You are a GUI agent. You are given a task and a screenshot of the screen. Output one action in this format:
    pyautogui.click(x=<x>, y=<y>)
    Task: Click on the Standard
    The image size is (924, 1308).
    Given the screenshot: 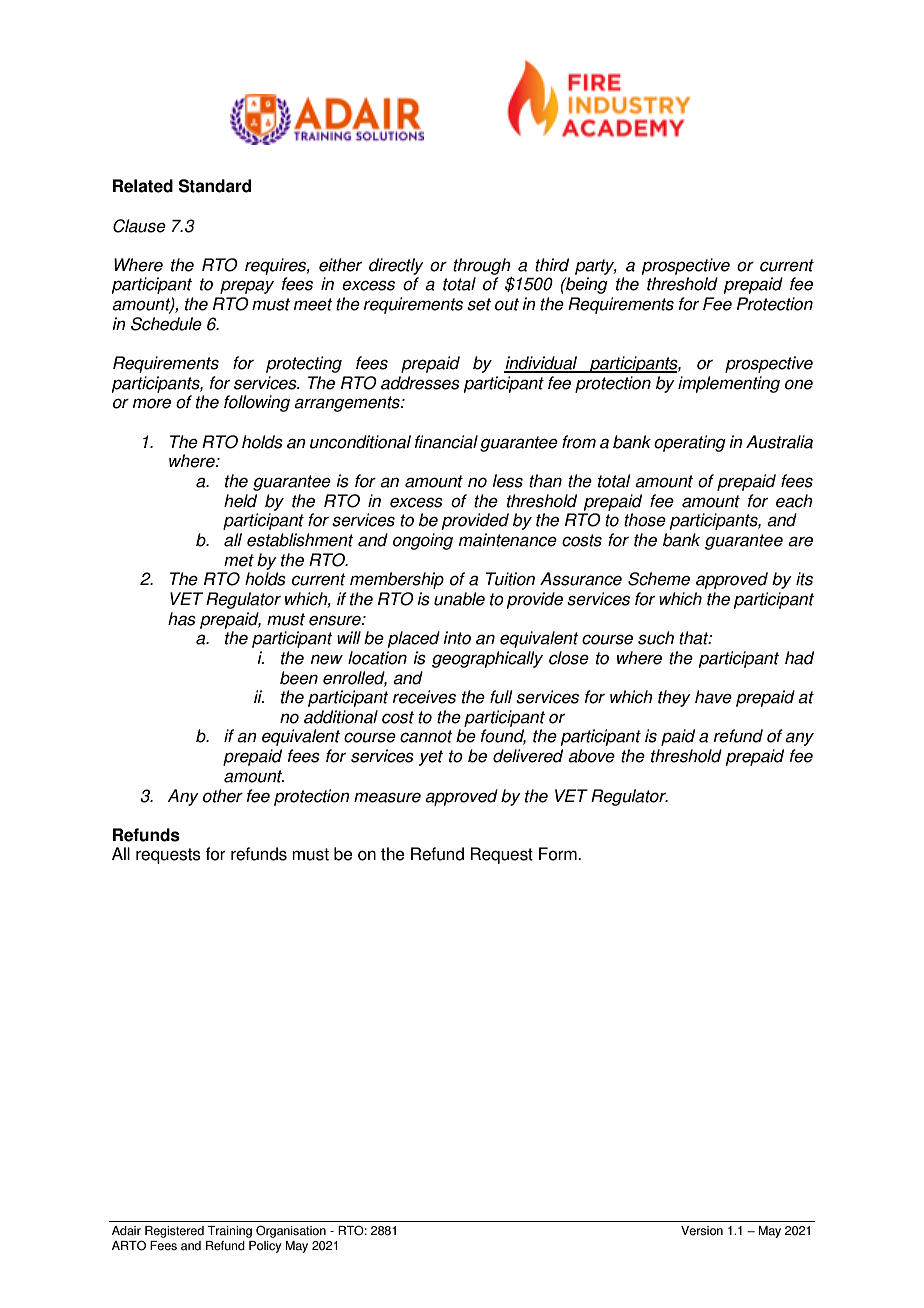 What is the action you would take?
    pyautogui.click(x=215, y=186)
